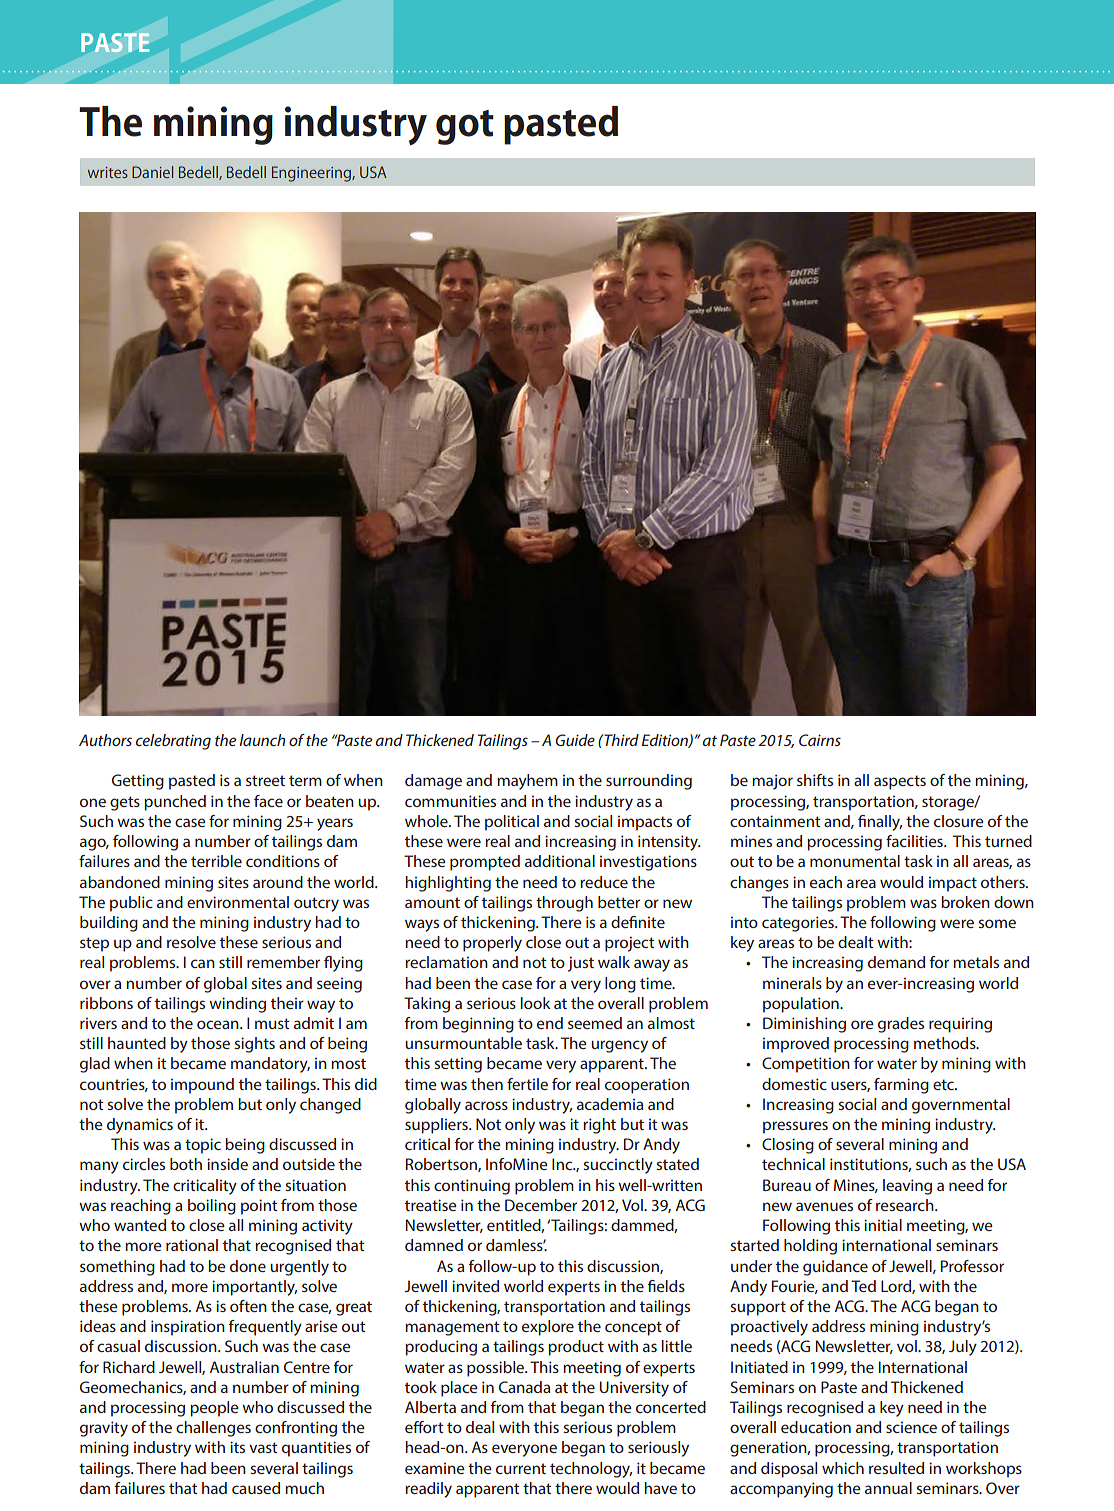  Describe the element at coordinates (575, 740) in the document. I see `Guide` at that location.
